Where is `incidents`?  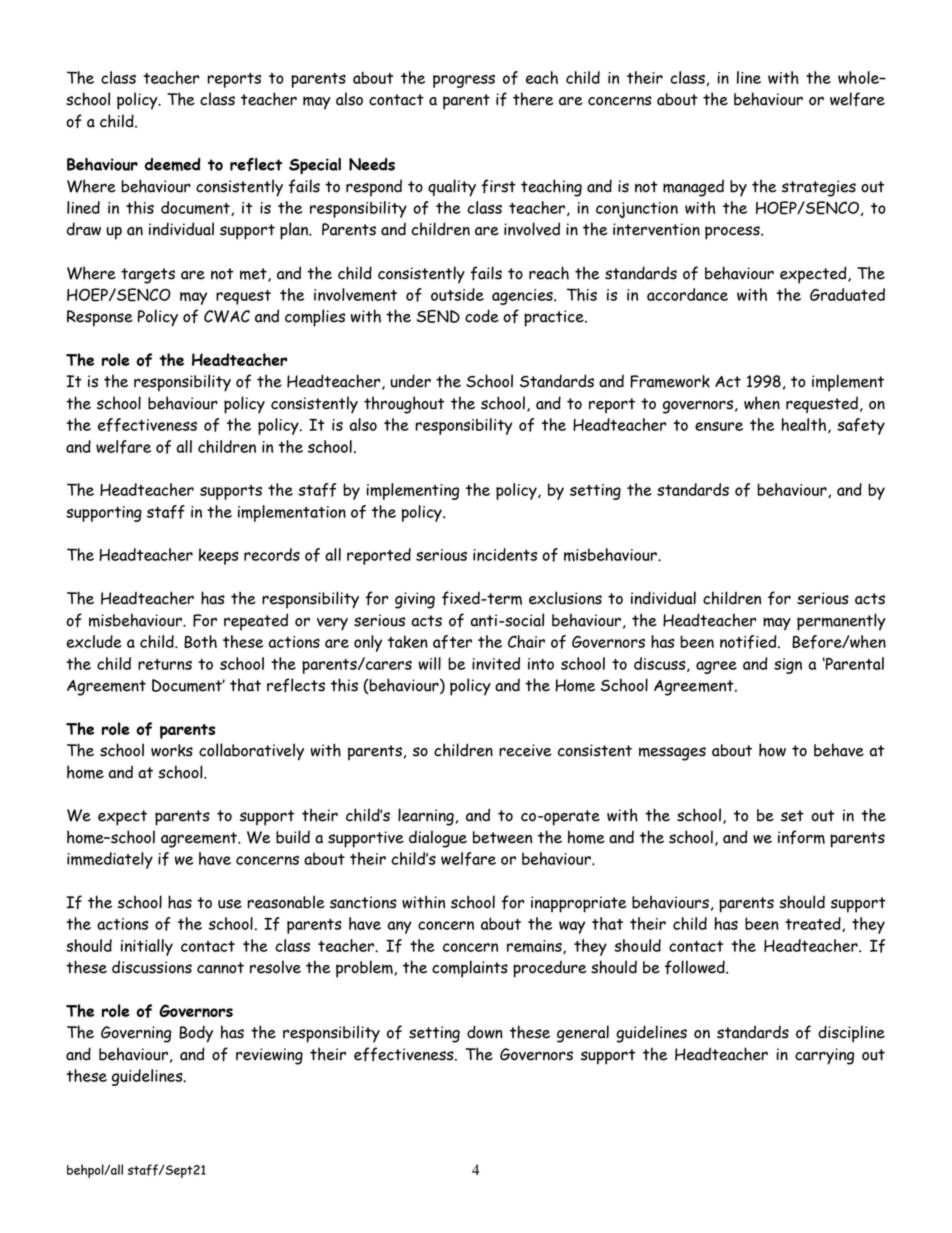 incidents is located at coordinates (505, 554).
